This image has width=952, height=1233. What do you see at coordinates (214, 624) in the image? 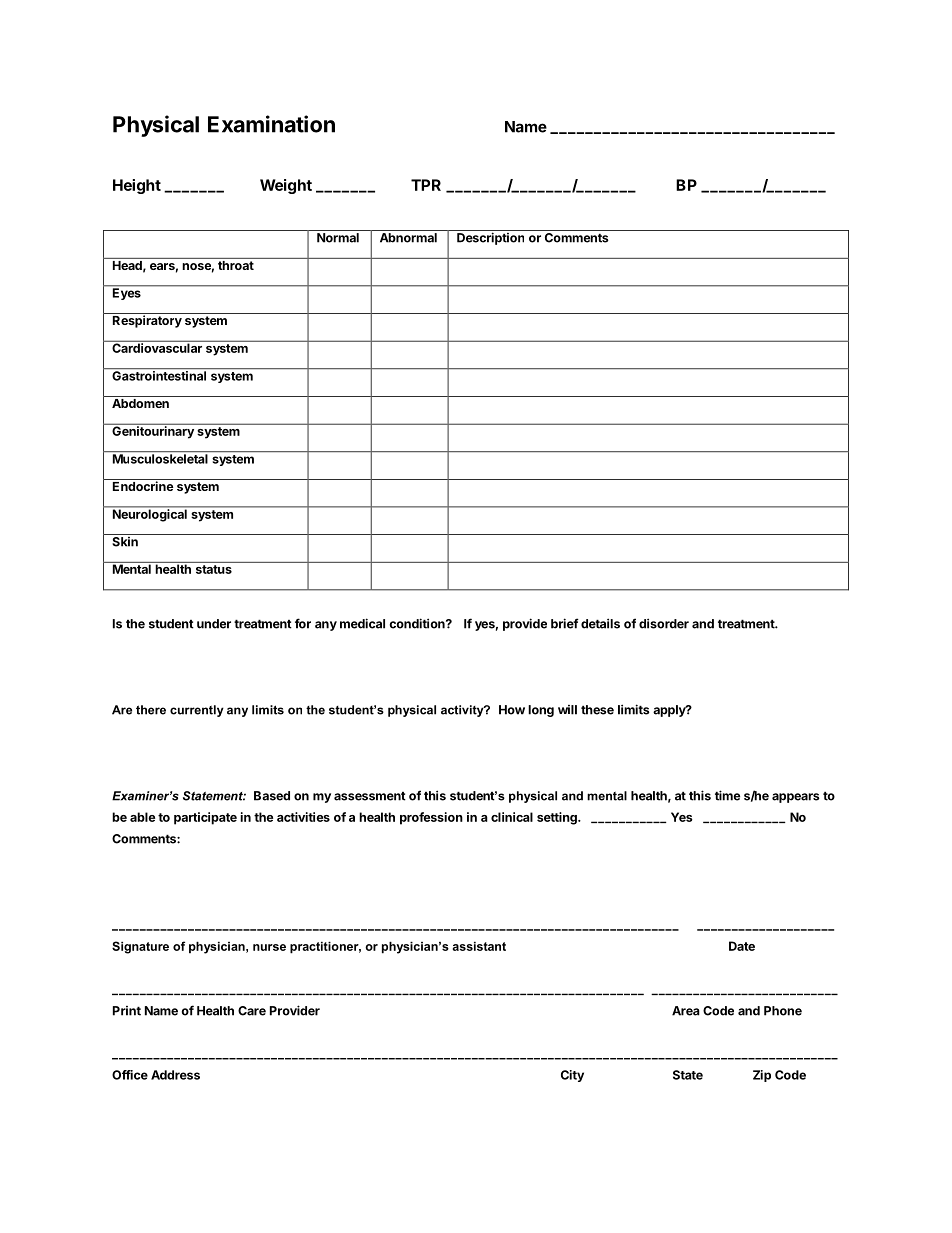
I see `under` at bounding box center [214, 624].
